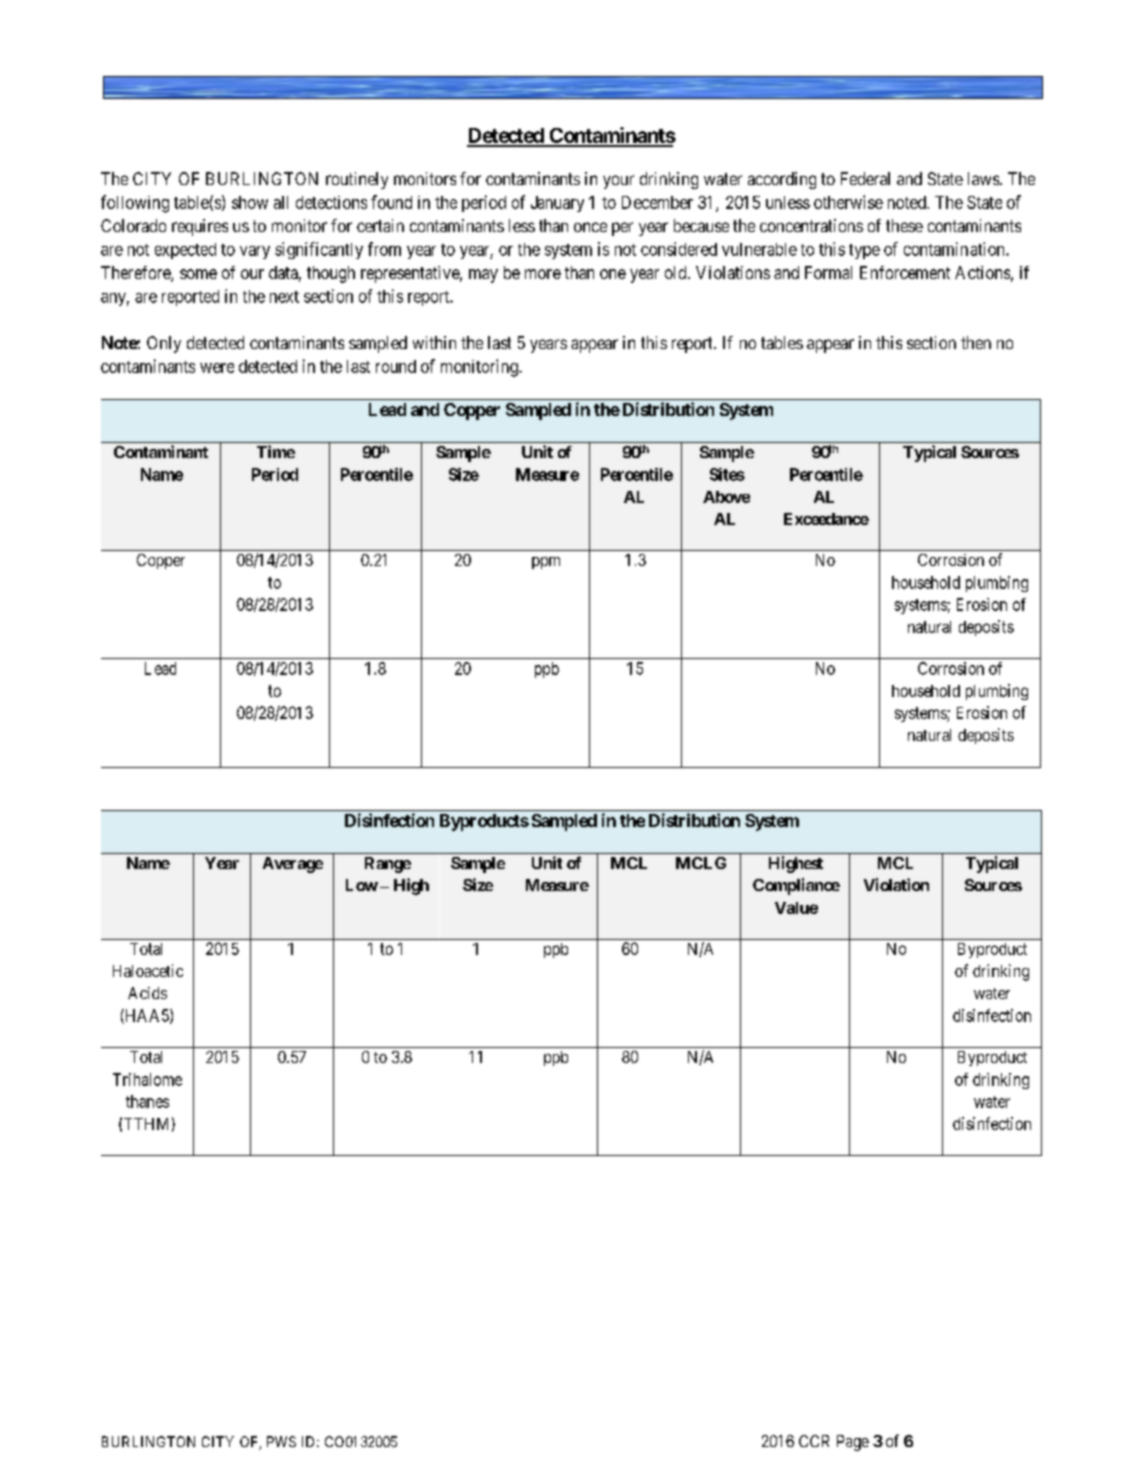  Describe the element at coordinates (250, 202) in the page. I see `show` at that location.
